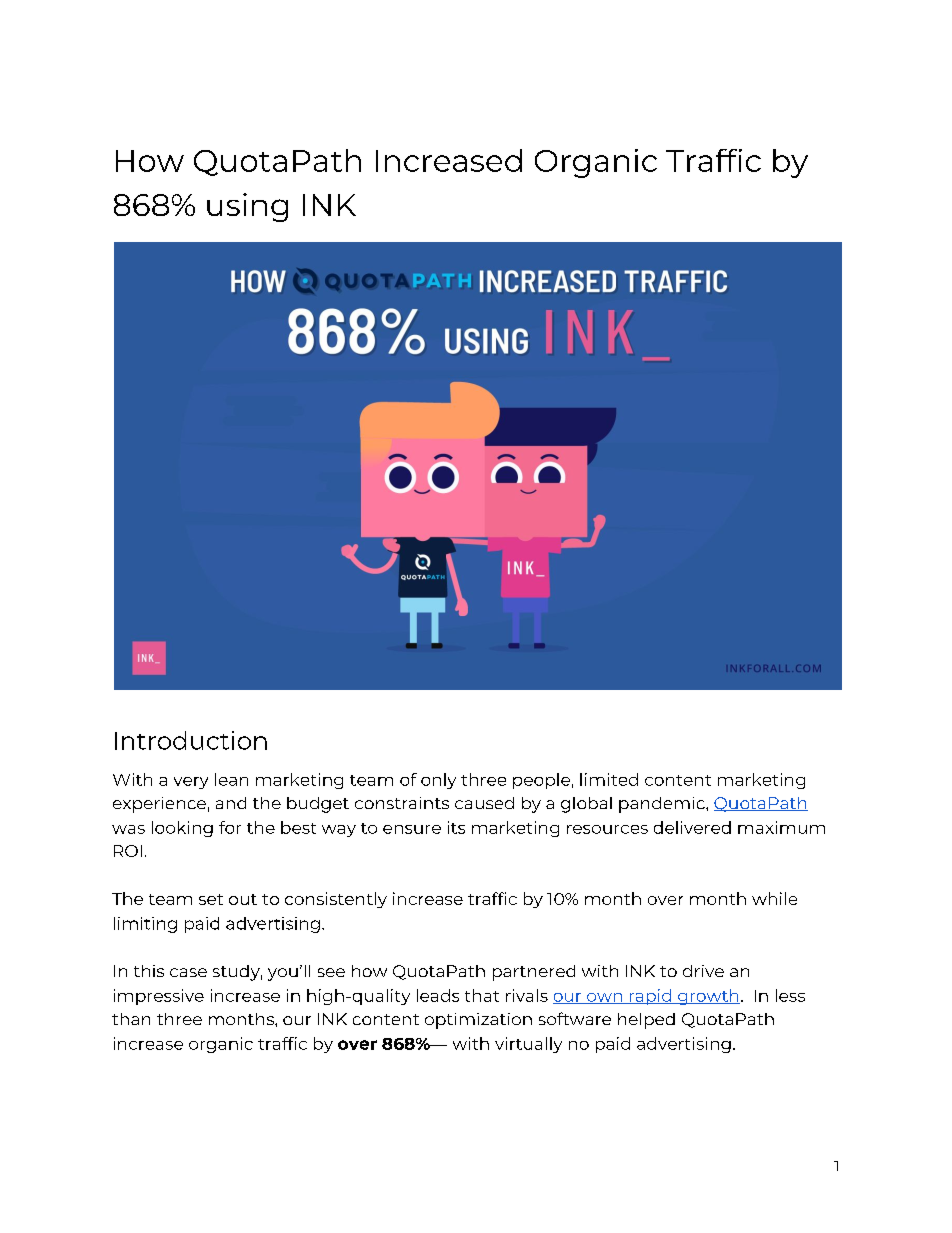 The height and width of the image is (1233, 952). I want to click on using, so click(247, 207).
